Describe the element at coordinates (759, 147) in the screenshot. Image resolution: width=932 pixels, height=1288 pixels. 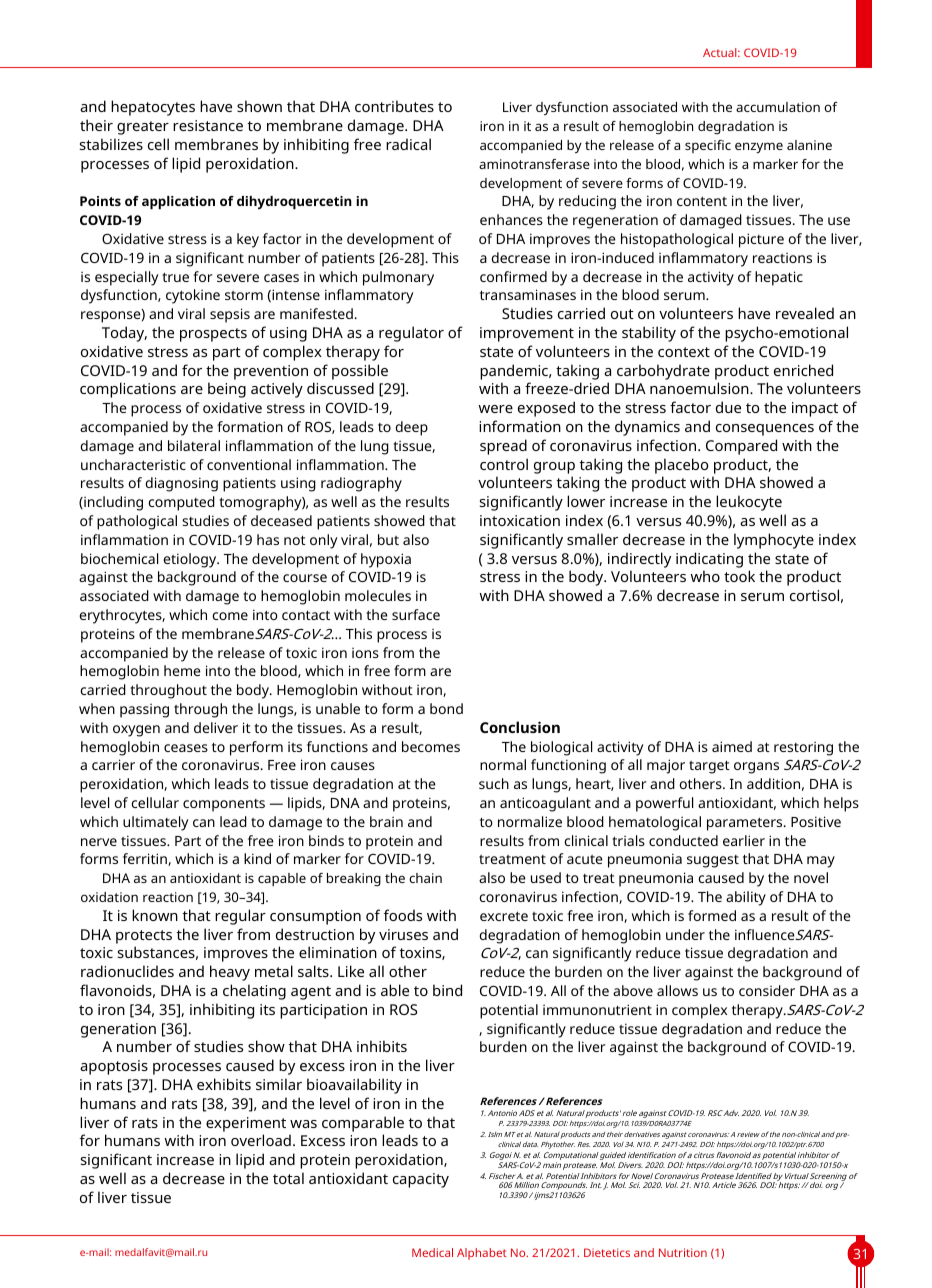
I see `enzyme` at that location.
